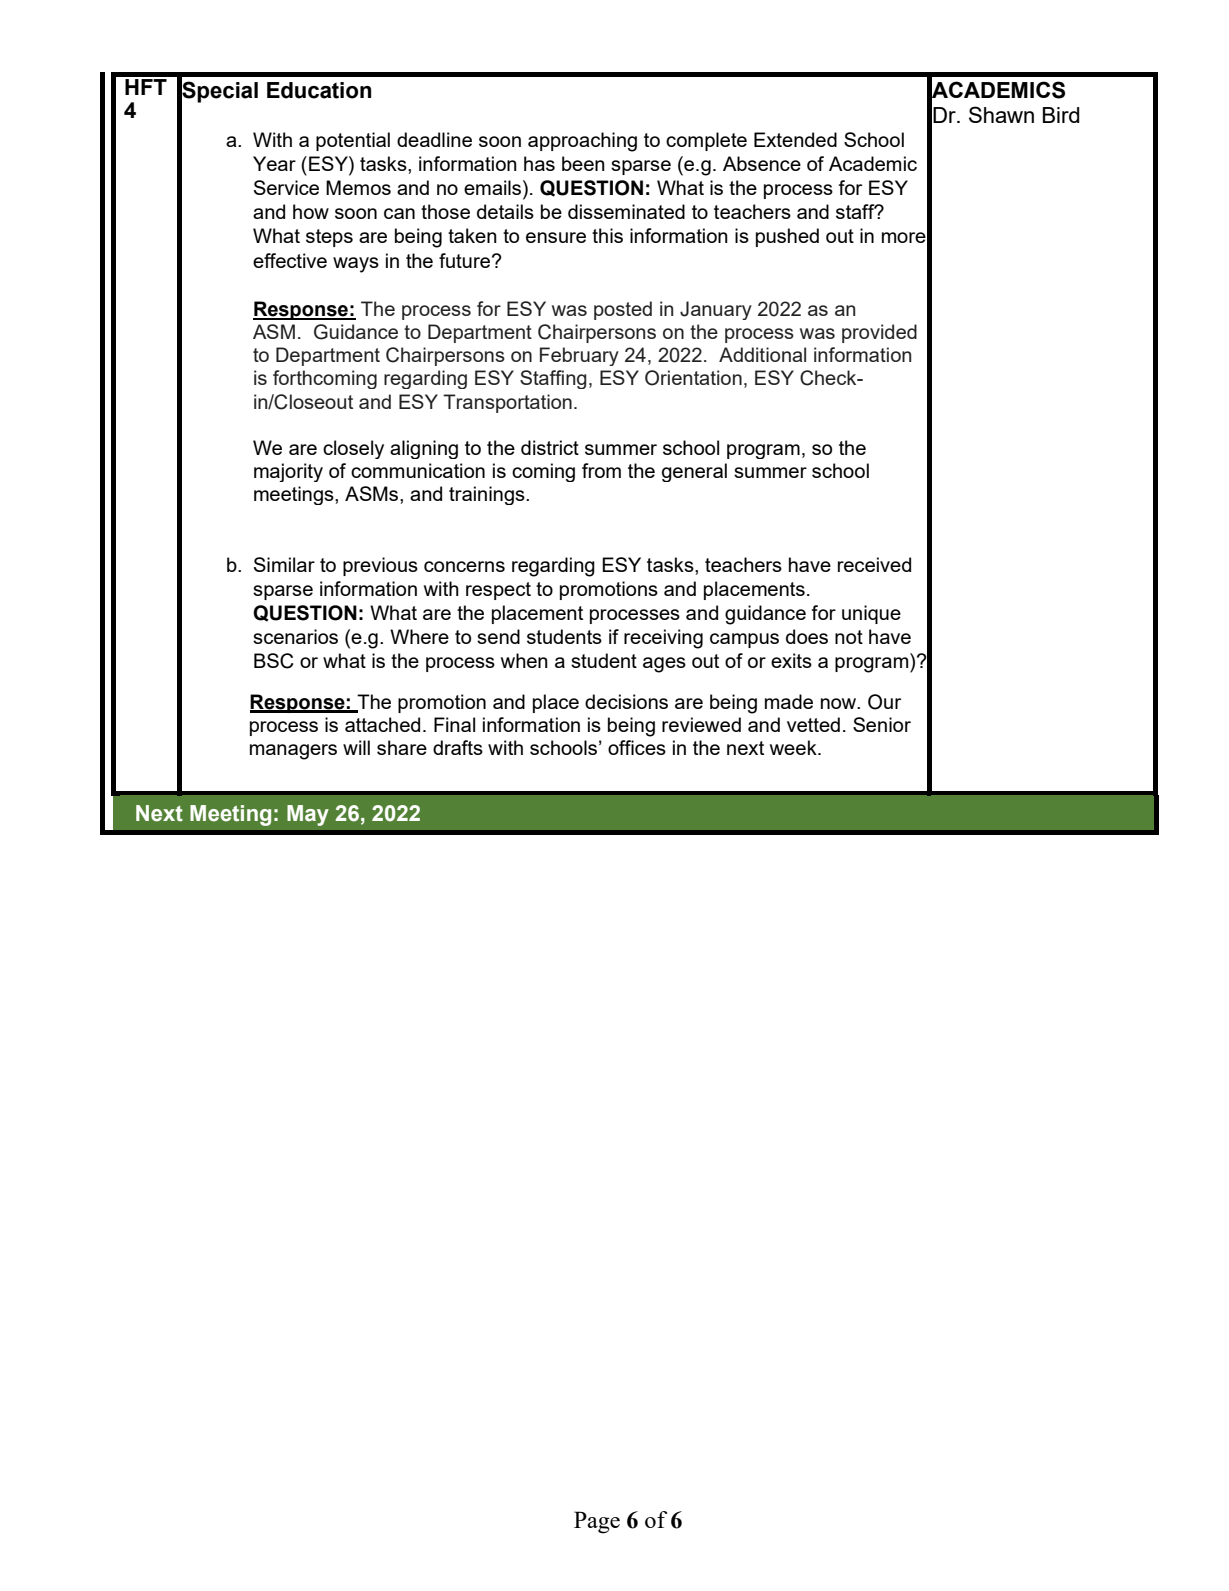 Image resolution: width=1229 pixels, height=1591 pixels. I want to click on vetted, so click(813, 724).
